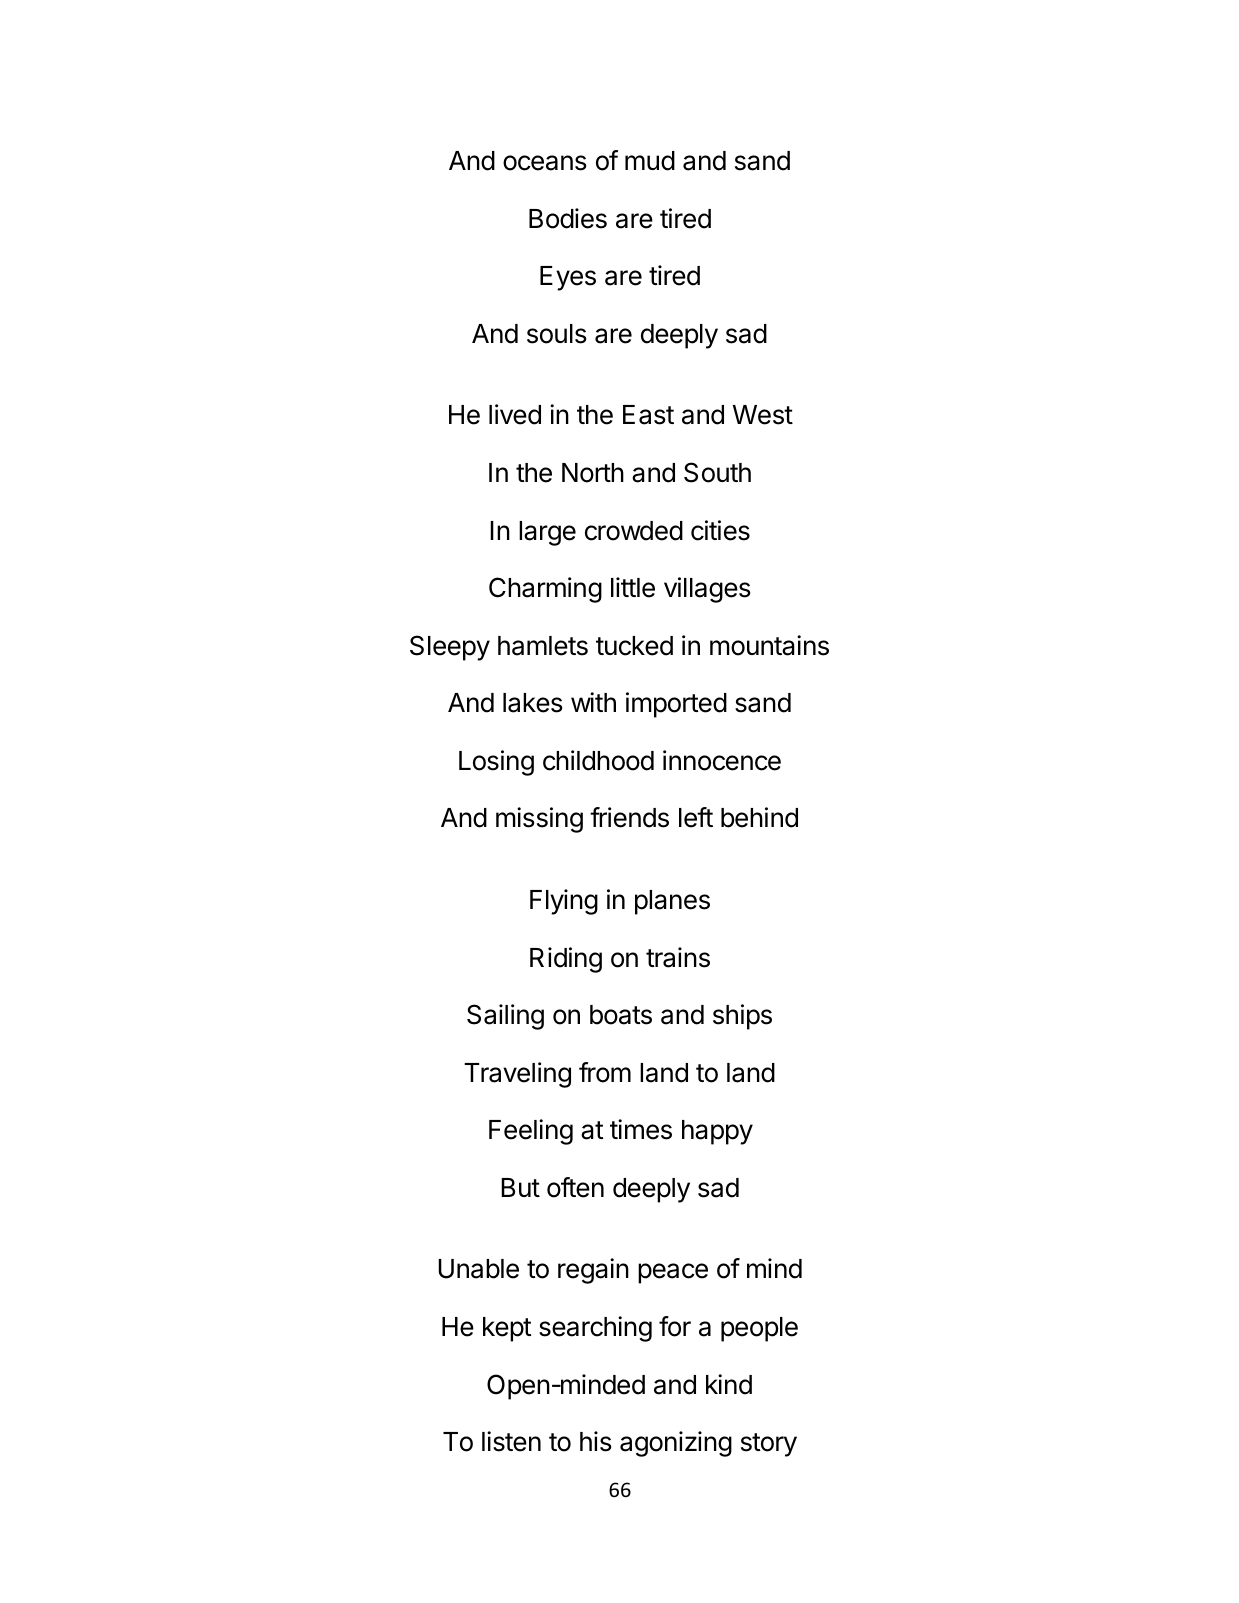 The width and height of the document is (1239, 1603). What do you see at coordinates (517, 1075) in the document?
I see `Traveling` at bounding box center [517, 1075].
